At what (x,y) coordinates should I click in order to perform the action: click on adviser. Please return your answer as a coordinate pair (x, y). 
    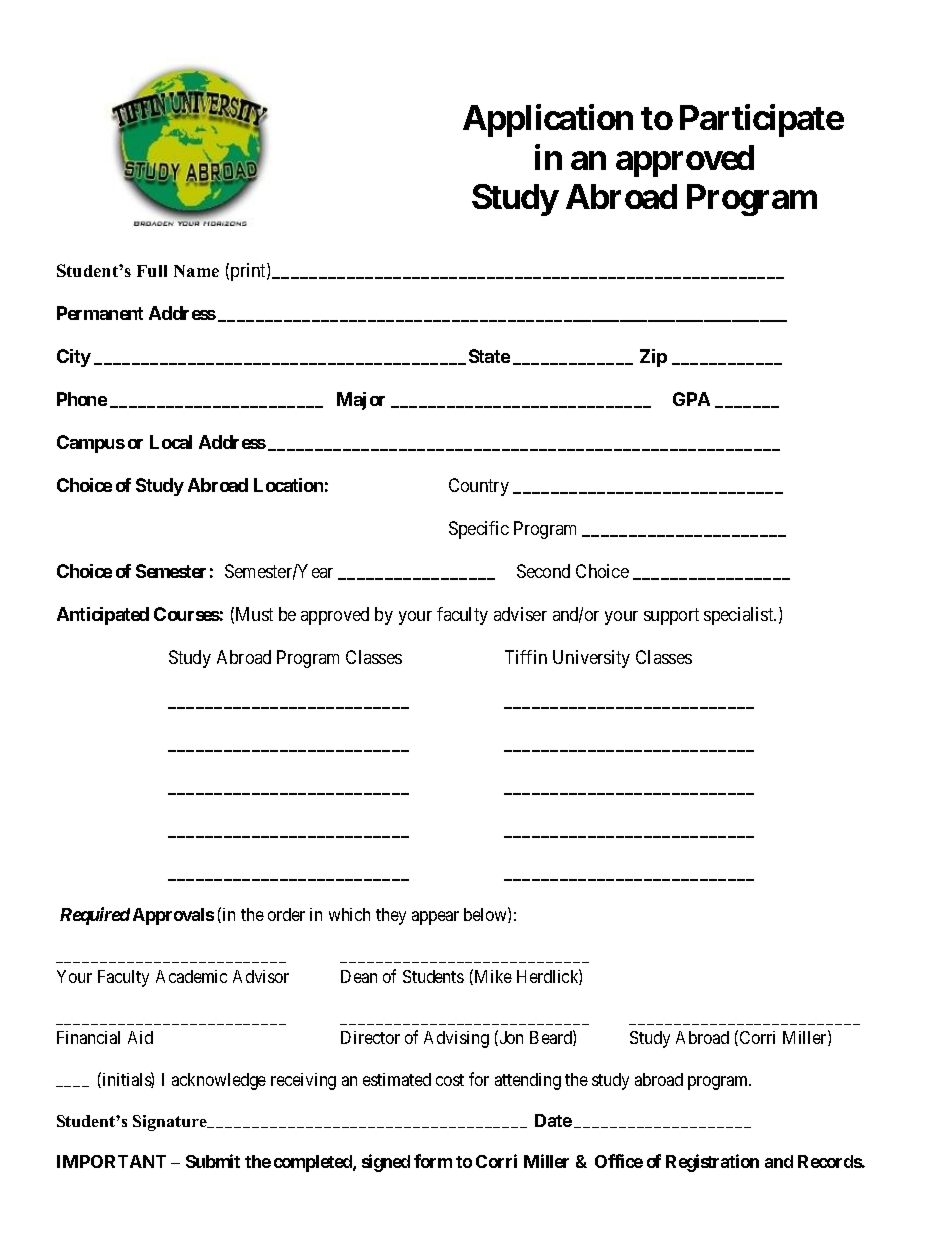
    Looking at the image, I should click on (520, 614).
